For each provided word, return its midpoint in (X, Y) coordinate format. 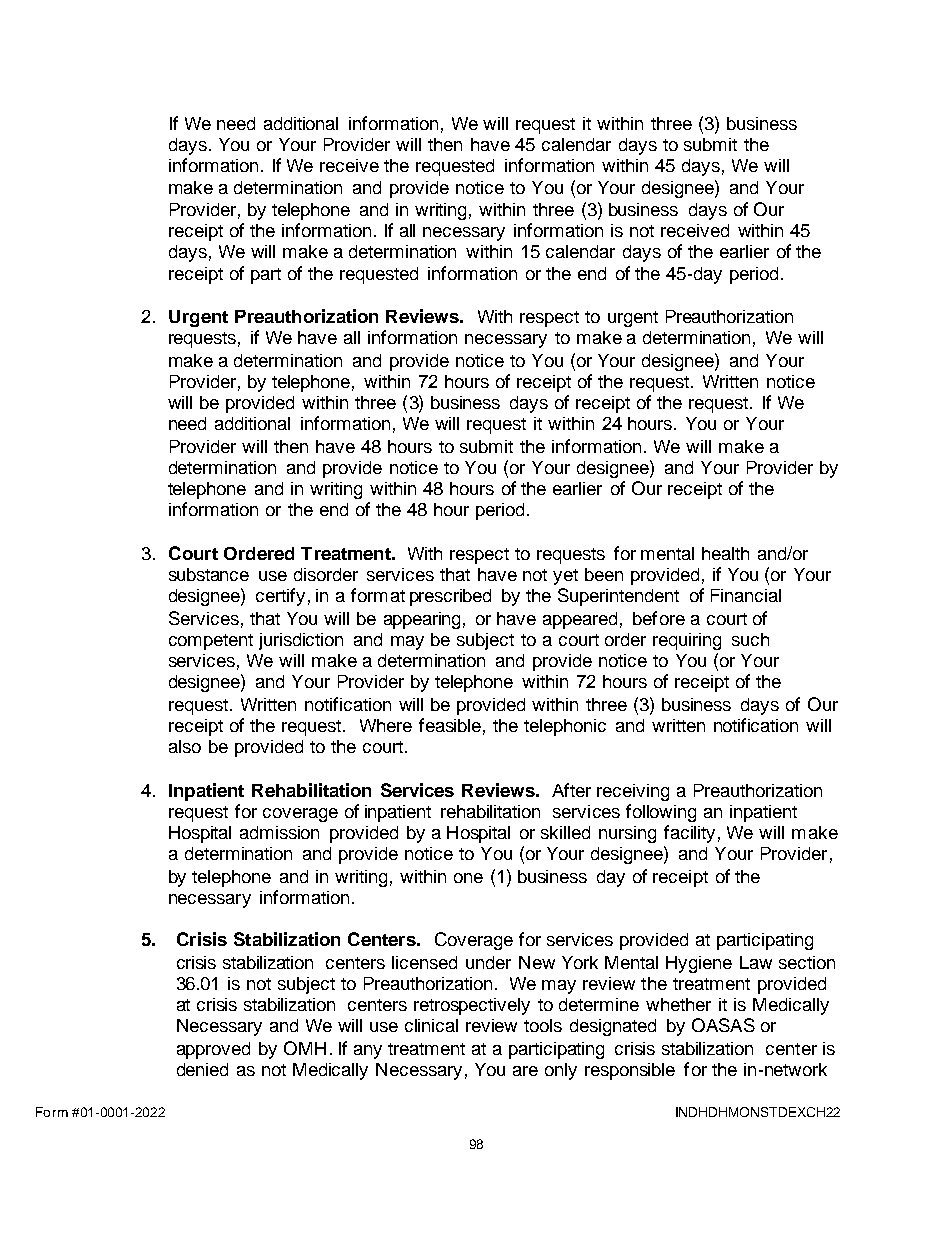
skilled (565, 832)
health (725, 553)
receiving (633, 792)
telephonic (565, 727)
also (185, 746)
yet (565, 577)
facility (689, 834)
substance (209, 574)
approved (213, 1050)
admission (279, 832)
